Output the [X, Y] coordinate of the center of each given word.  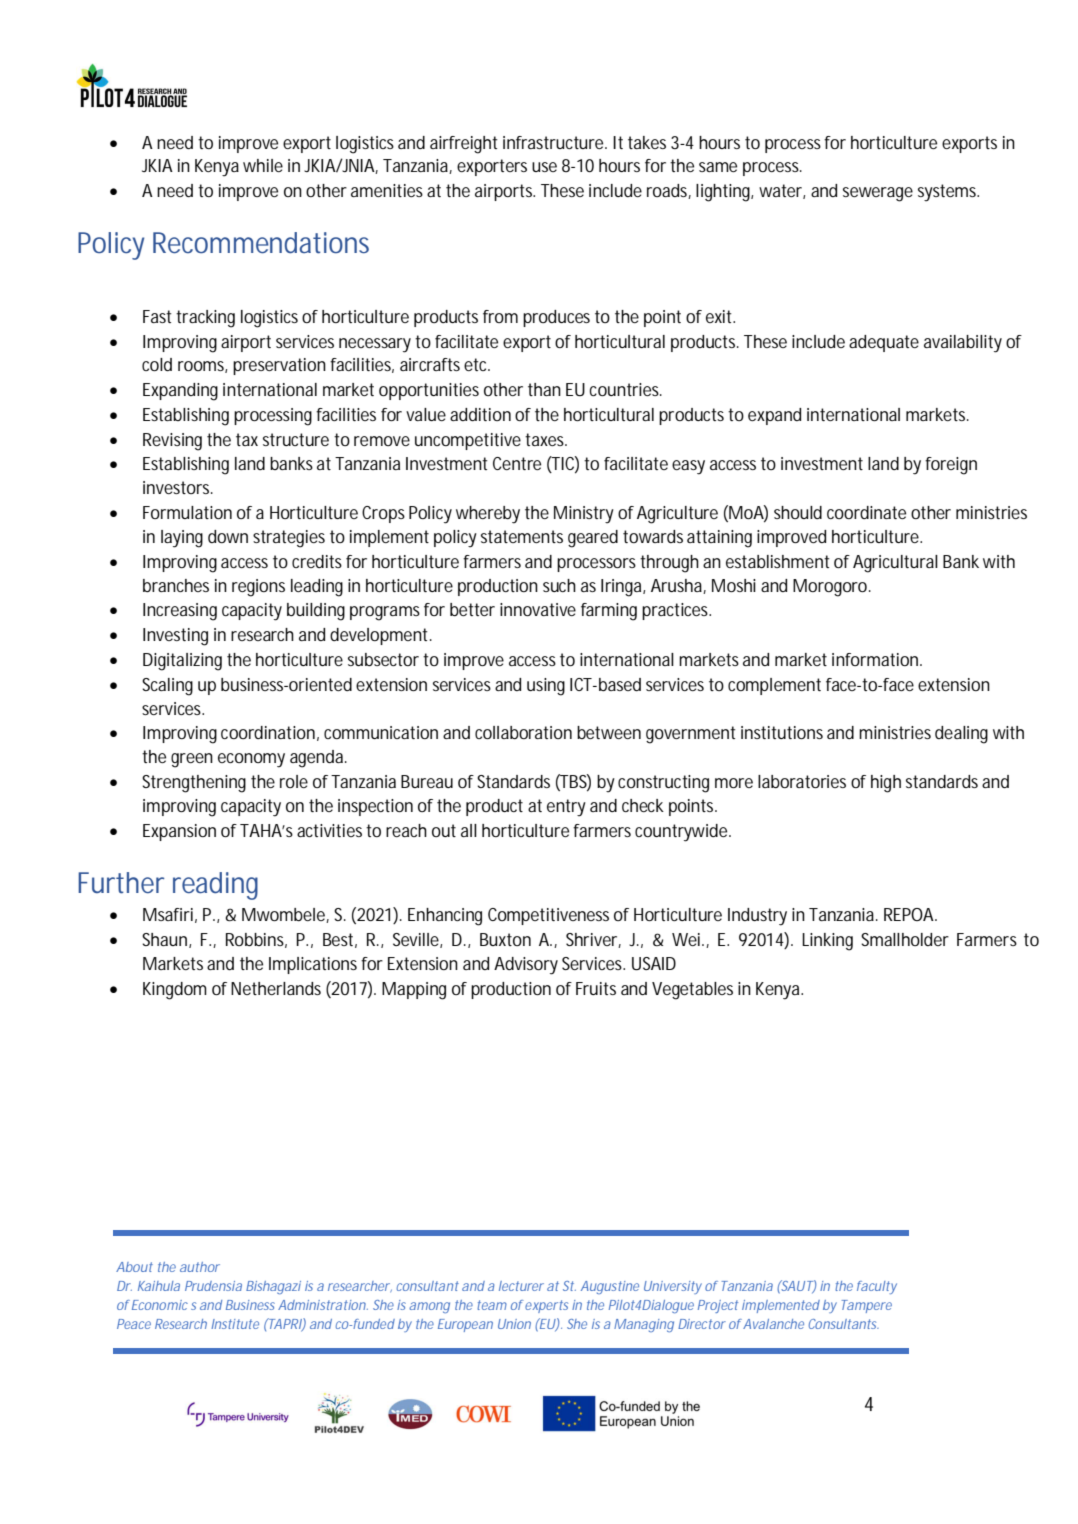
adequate [884, 343]
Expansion [179, 832]
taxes [544, 439]
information [875, 659]
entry [566, 808]
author [200, 1267]
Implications [313, 965]
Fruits [596, 988]
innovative [538, 609]
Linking [827, 942]
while [263, 165]
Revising [172, 442]
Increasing [180, 612]
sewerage [878, 194]
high [886, 784]
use [544, 167]
